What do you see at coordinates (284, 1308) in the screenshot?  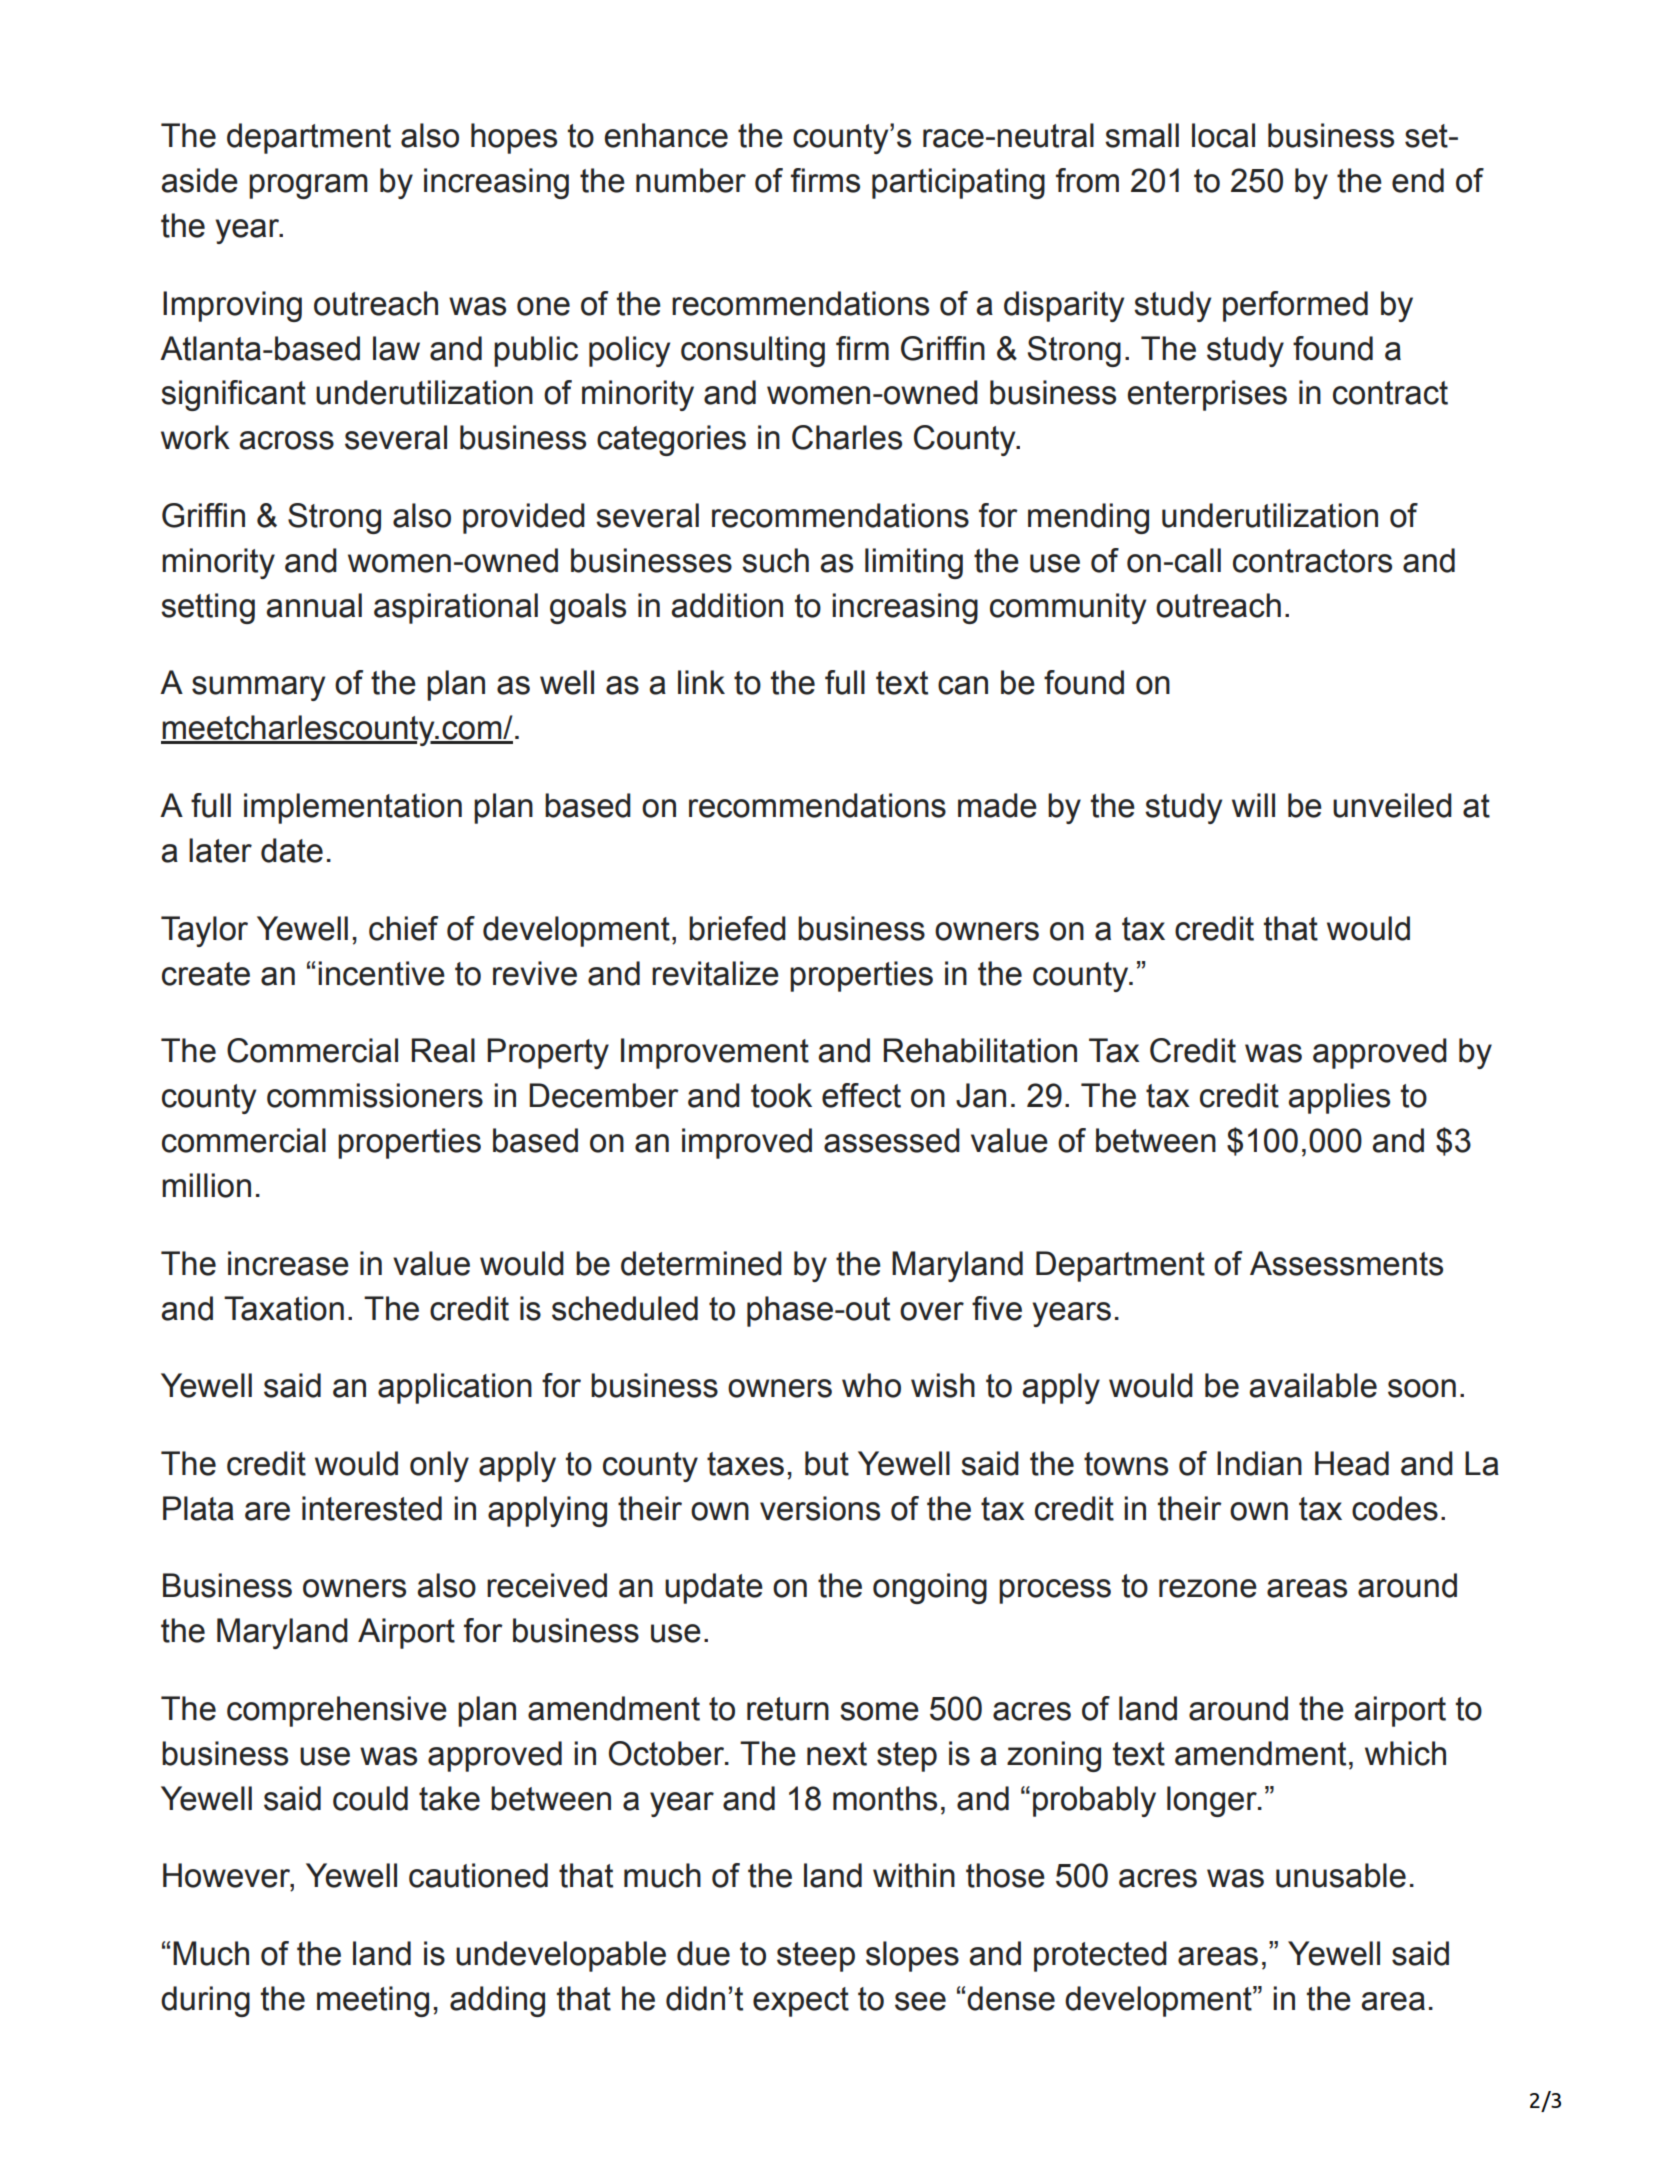 I see `Taxation` at bounding box center [284, 1308].
